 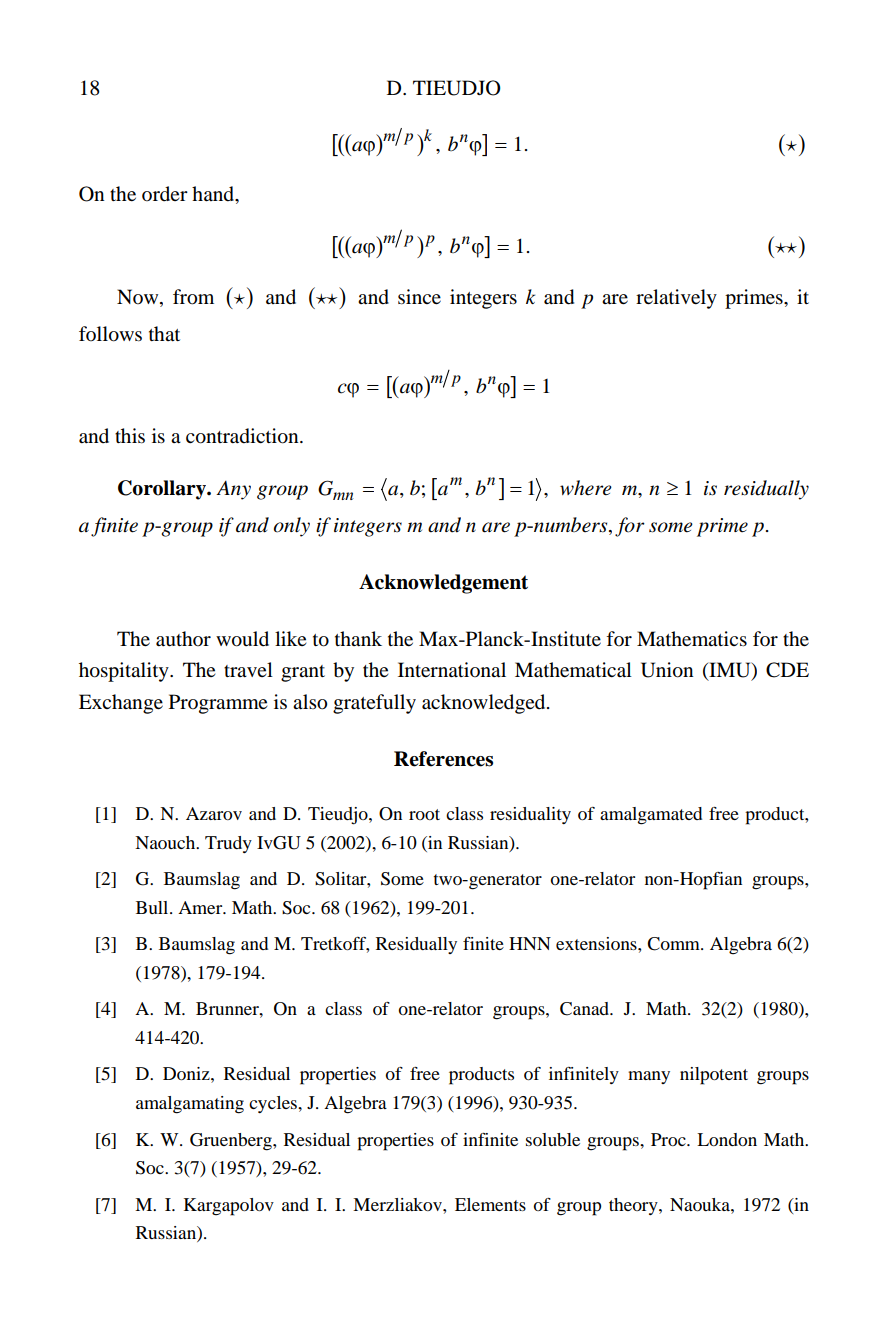 What do you see at coordinates (190, 1105) in the document?
I see `amalgamating` at bounding box center [190, 1105].
